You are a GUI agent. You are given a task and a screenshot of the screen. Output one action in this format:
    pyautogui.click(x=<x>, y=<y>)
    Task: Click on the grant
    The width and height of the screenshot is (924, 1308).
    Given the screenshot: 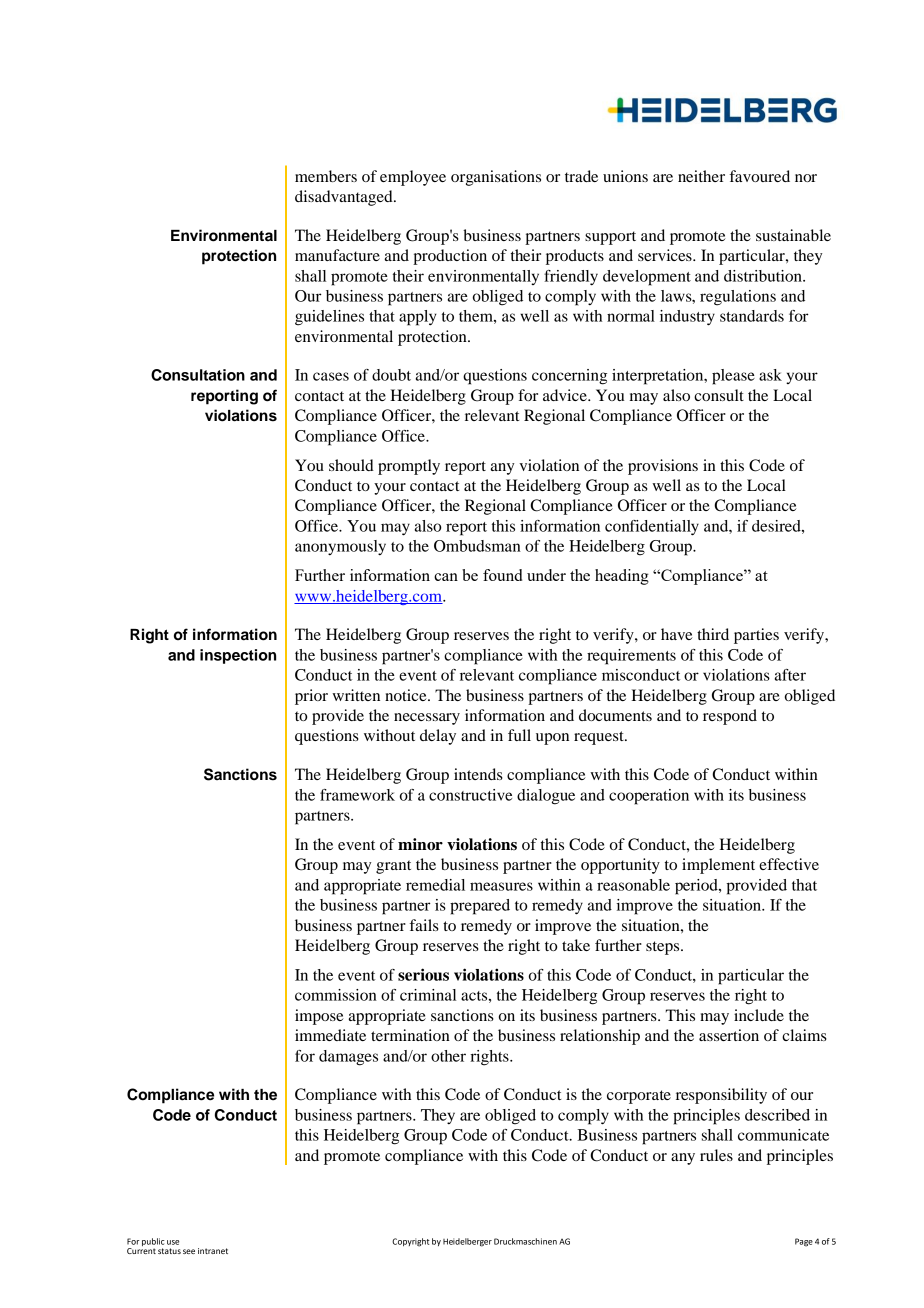 What is the action you would take?
    pyautogui.click(x=393, y=867)
